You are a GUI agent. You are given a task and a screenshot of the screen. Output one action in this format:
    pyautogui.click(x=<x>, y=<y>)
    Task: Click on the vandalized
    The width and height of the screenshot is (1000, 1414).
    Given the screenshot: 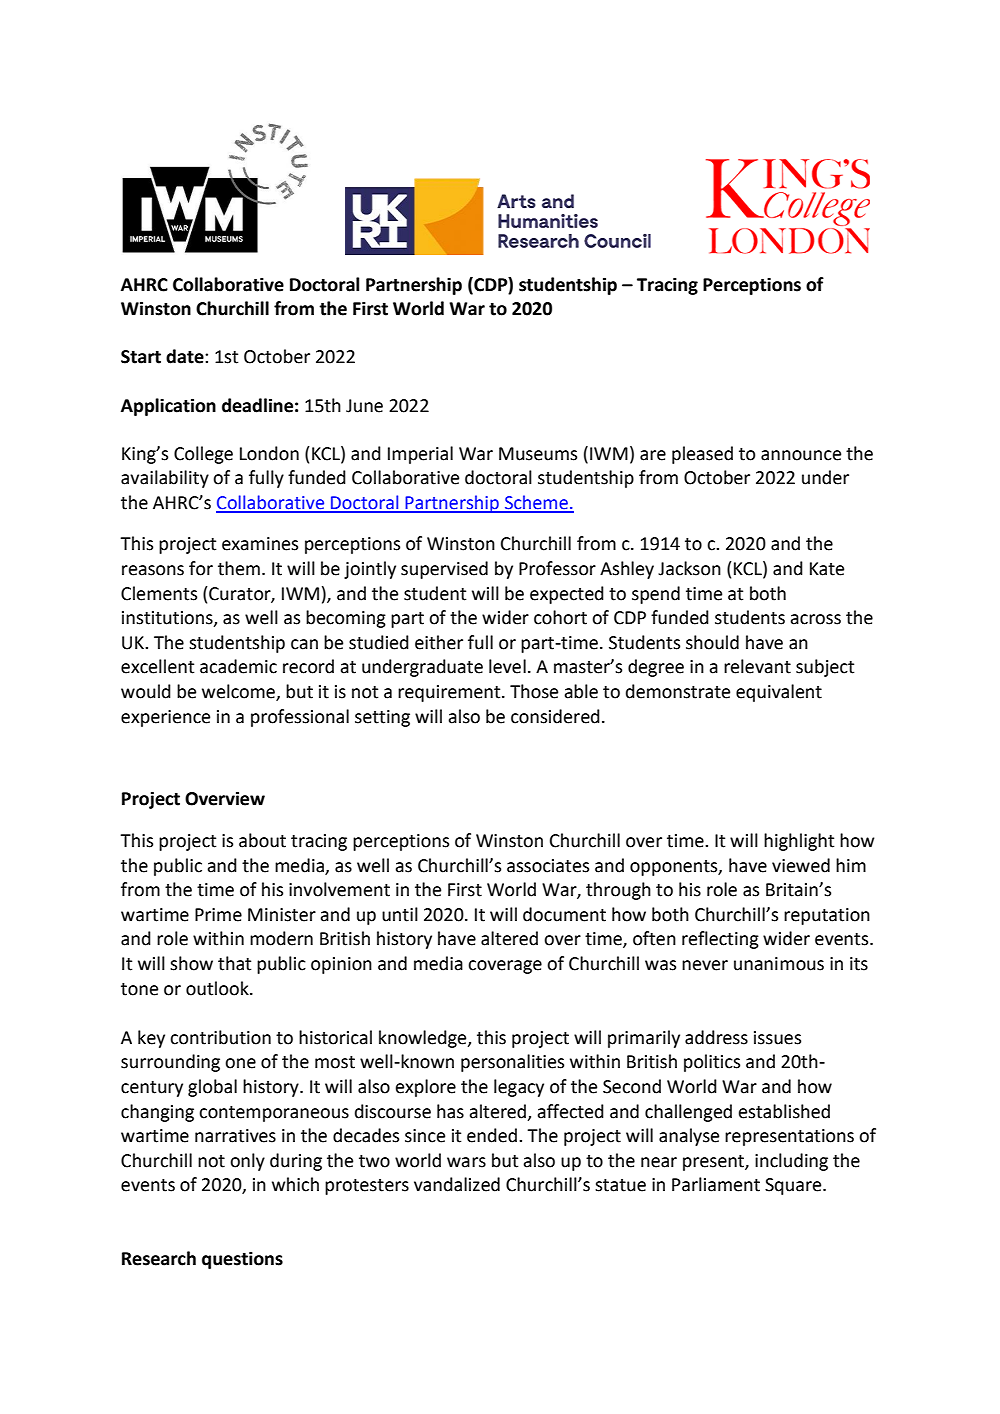 What is the action you would take?
    pyautogui.click(x=457, y=1184)
